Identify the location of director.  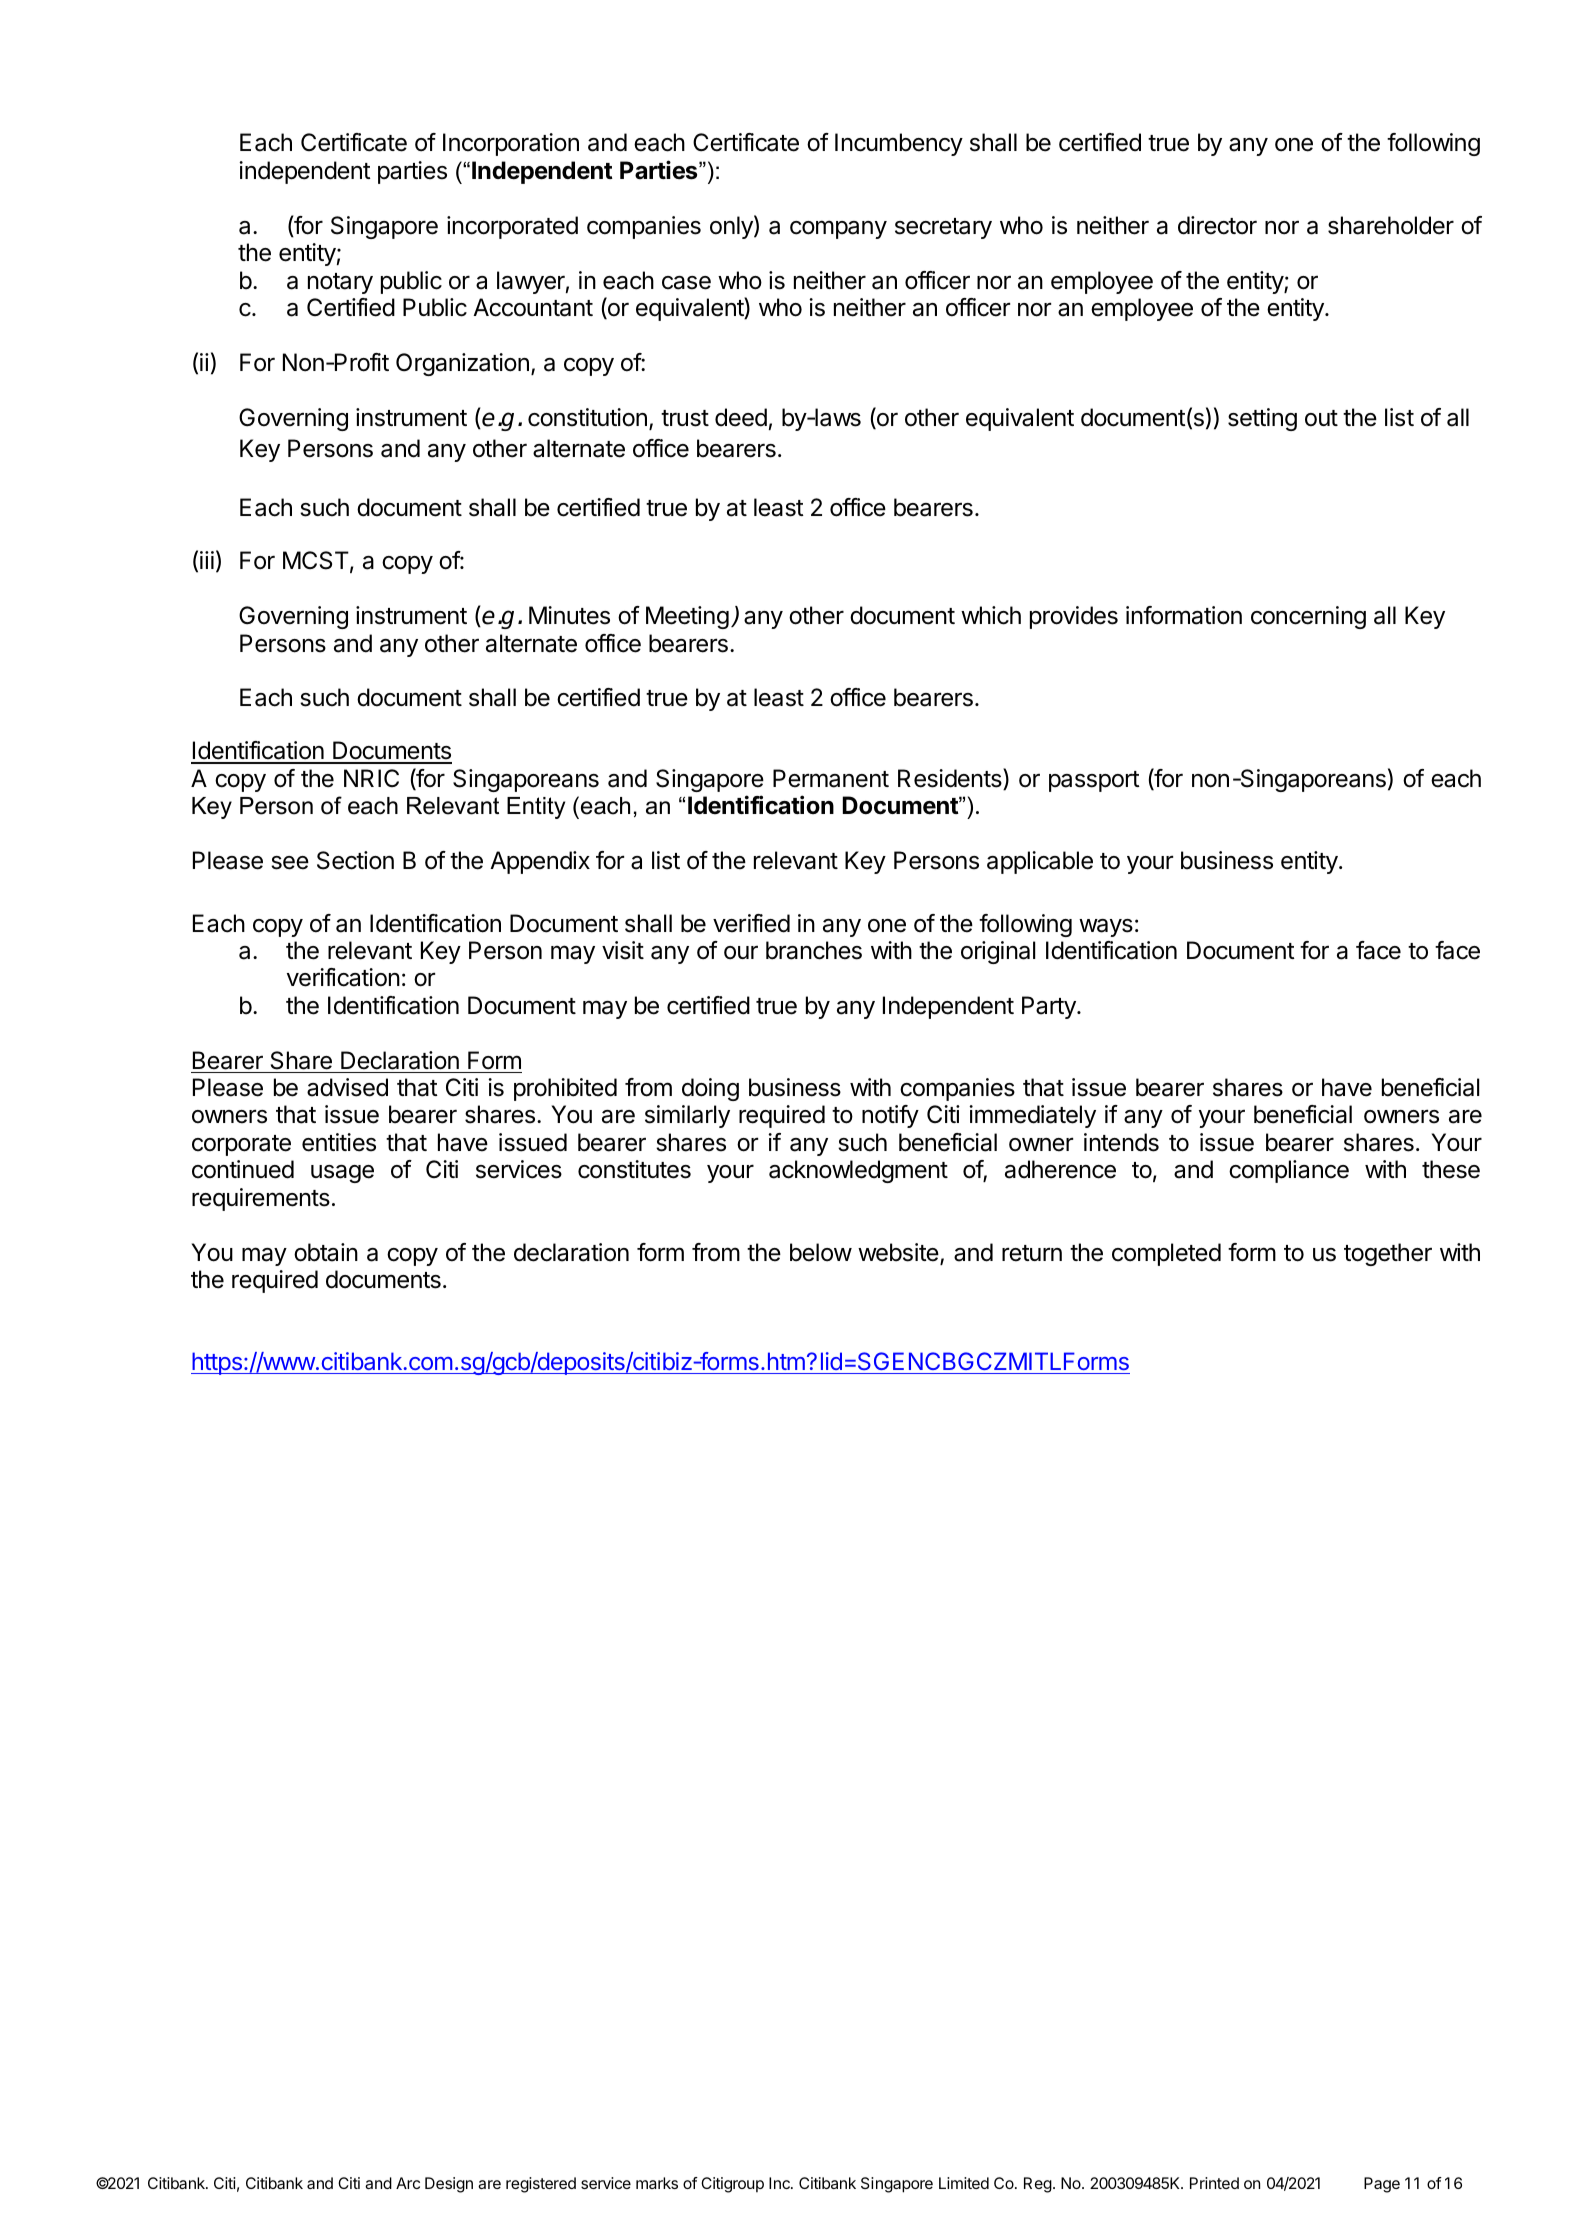
(1217, 225).
